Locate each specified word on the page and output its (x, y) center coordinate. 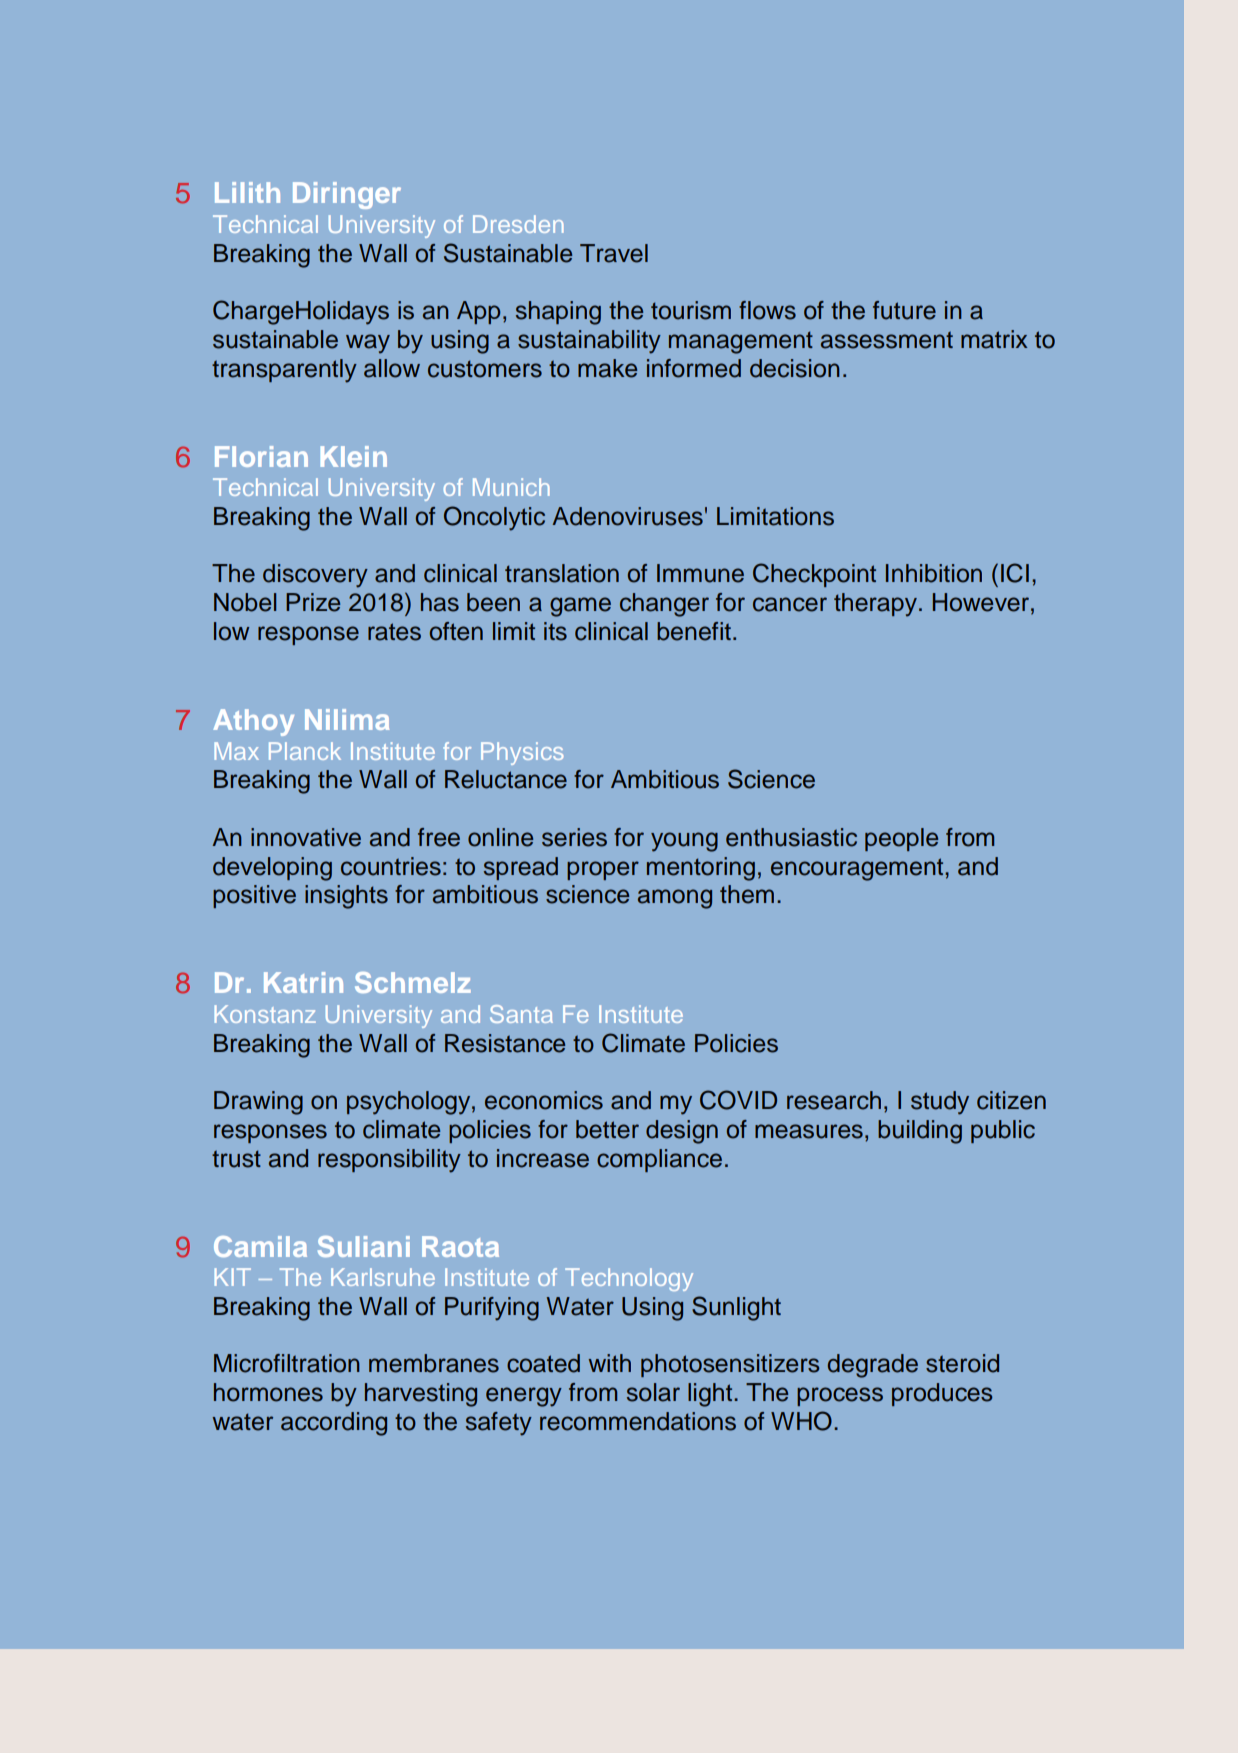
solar (653, 1392)
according (334, 1424)
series (574, 837)
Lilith (247, 192)
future (904, 310)
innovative (306, 837)
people (901, 839)
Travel (614, 253)
